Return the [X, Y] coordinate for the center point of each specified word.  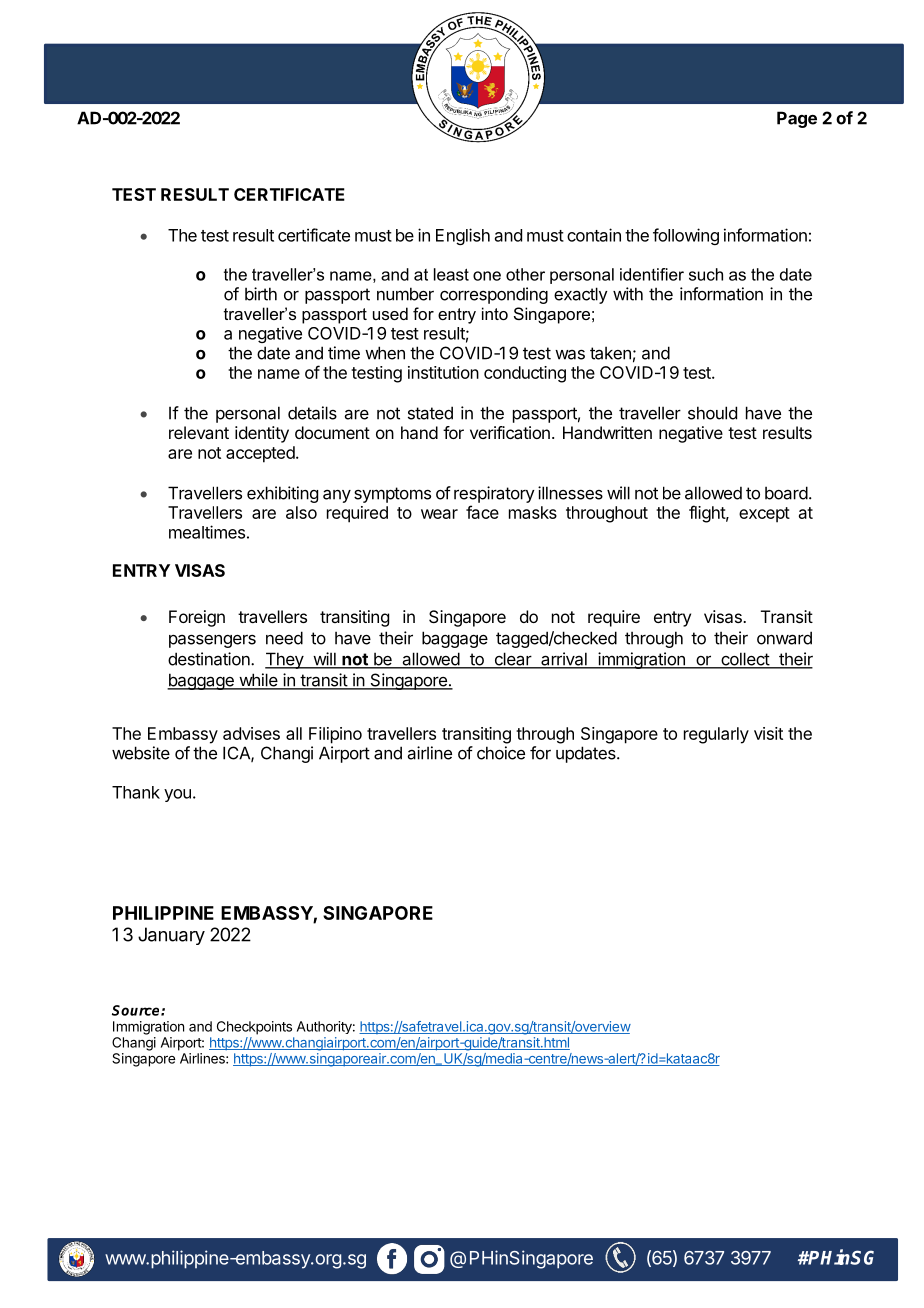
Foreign [197, 618]
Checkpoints [254, 1028]
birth [261, 294]
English [463, 236]
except [764, 515]
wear [439, 514]
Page [797, 119]
